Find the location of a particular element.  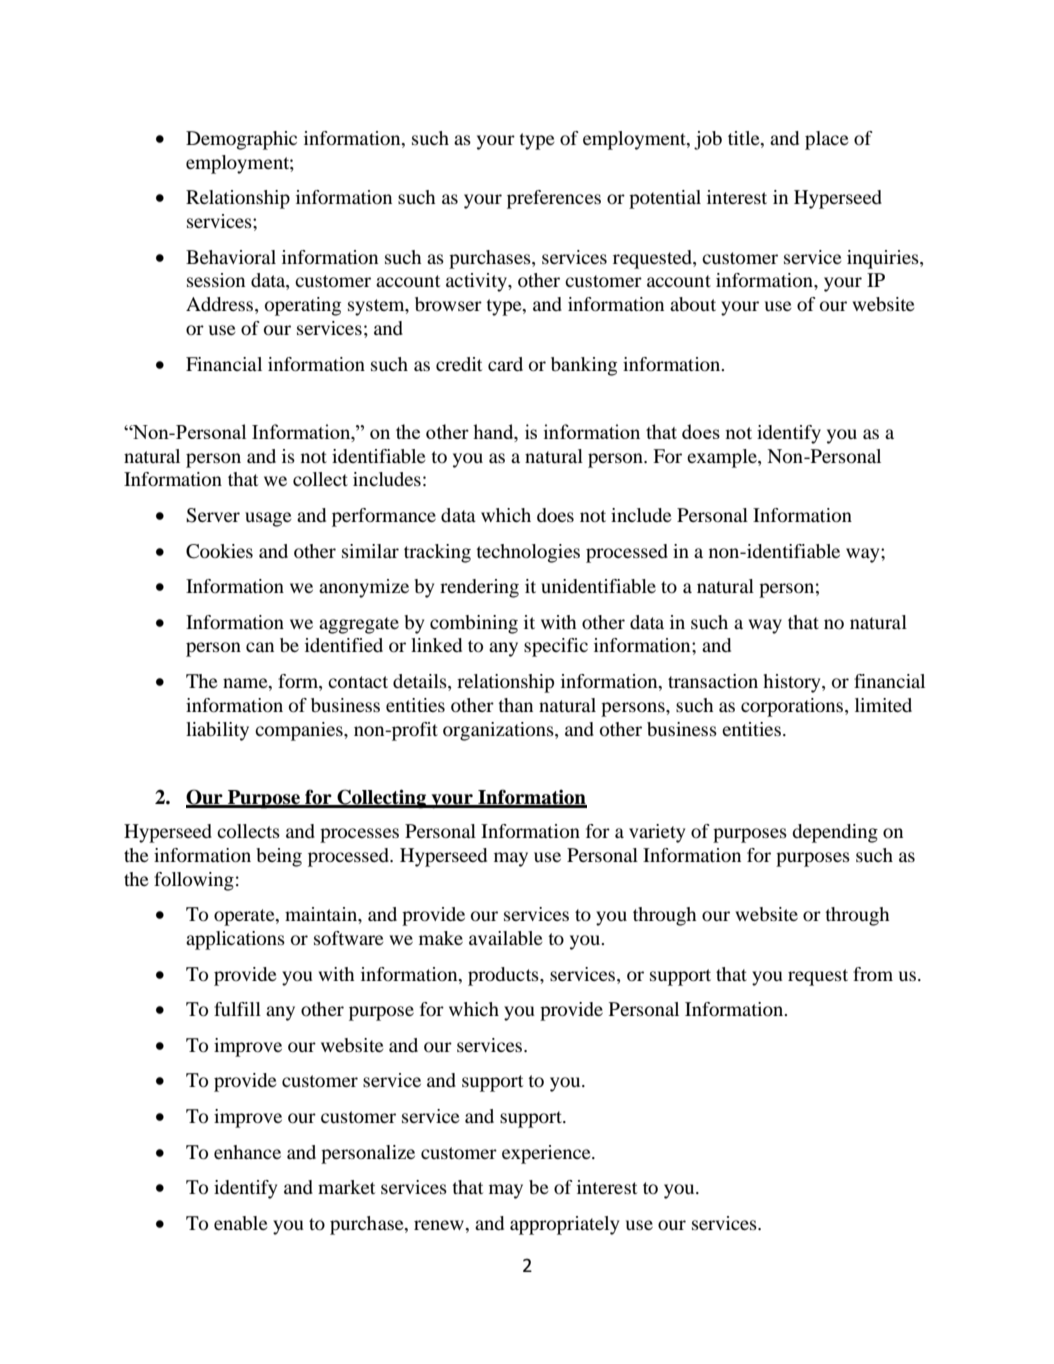

Demographic is located at coordinates (241, 140).
